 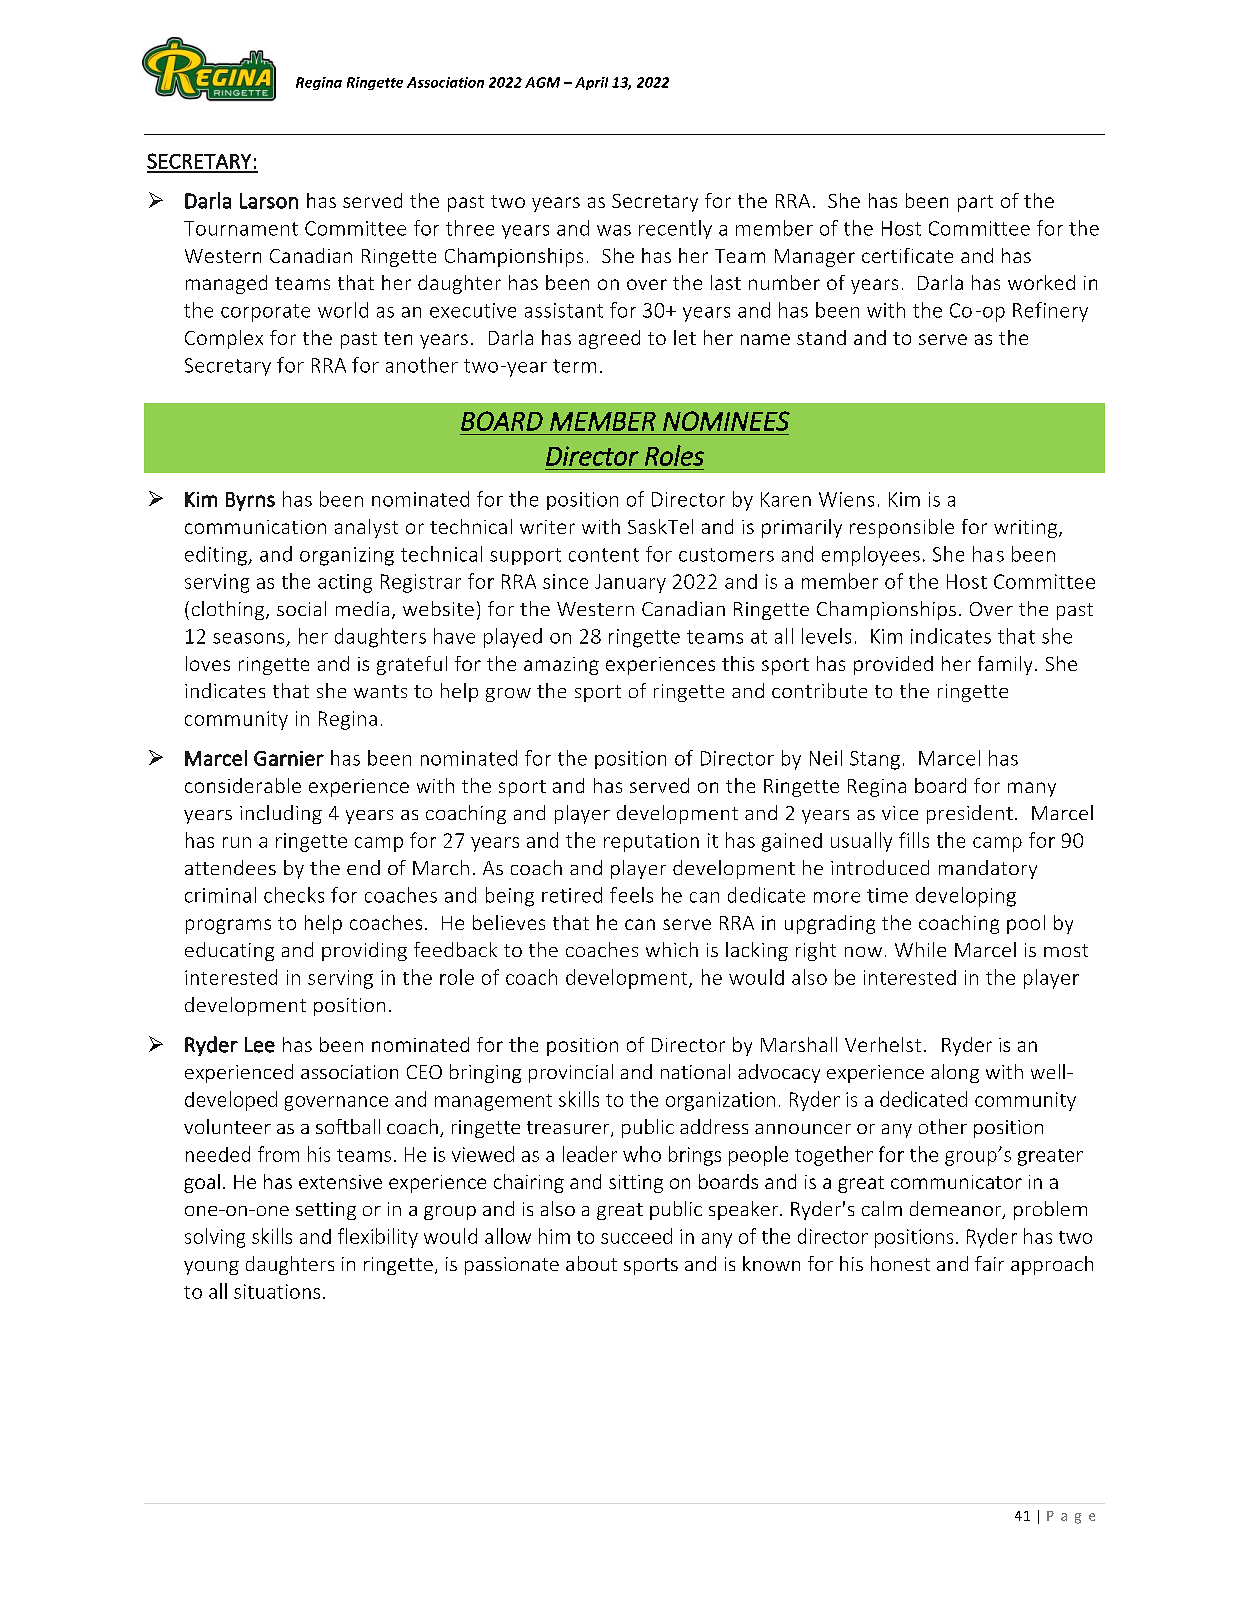 I want to click on fair, so click(x=989, y=1263).
